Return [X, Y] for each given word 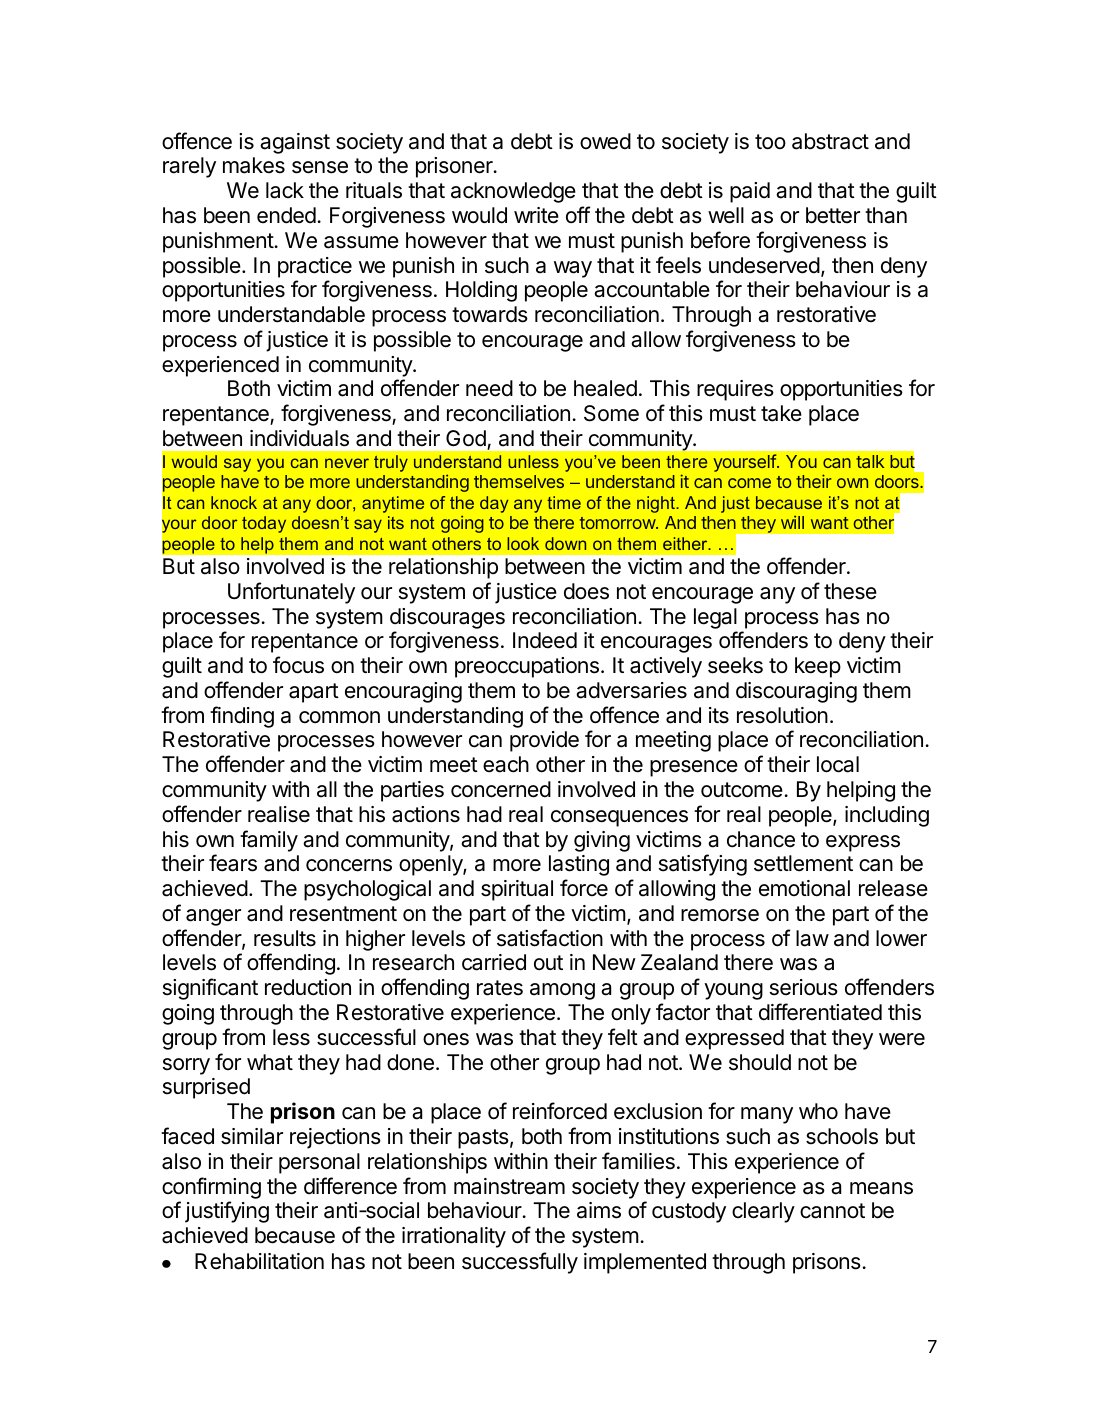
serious [804, 987]
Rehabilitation [259, 1261]
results [285, 938]
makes [254, 165]
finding [242, 717]
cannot [832, 1211]
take [781, 413]
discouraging [796, 692]
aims [599, 1210]
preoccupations [527, 667]
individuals [299, 438]
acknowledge [513, 192]
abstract [830, 141]
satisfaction [550, 938]
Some [611, 413]
